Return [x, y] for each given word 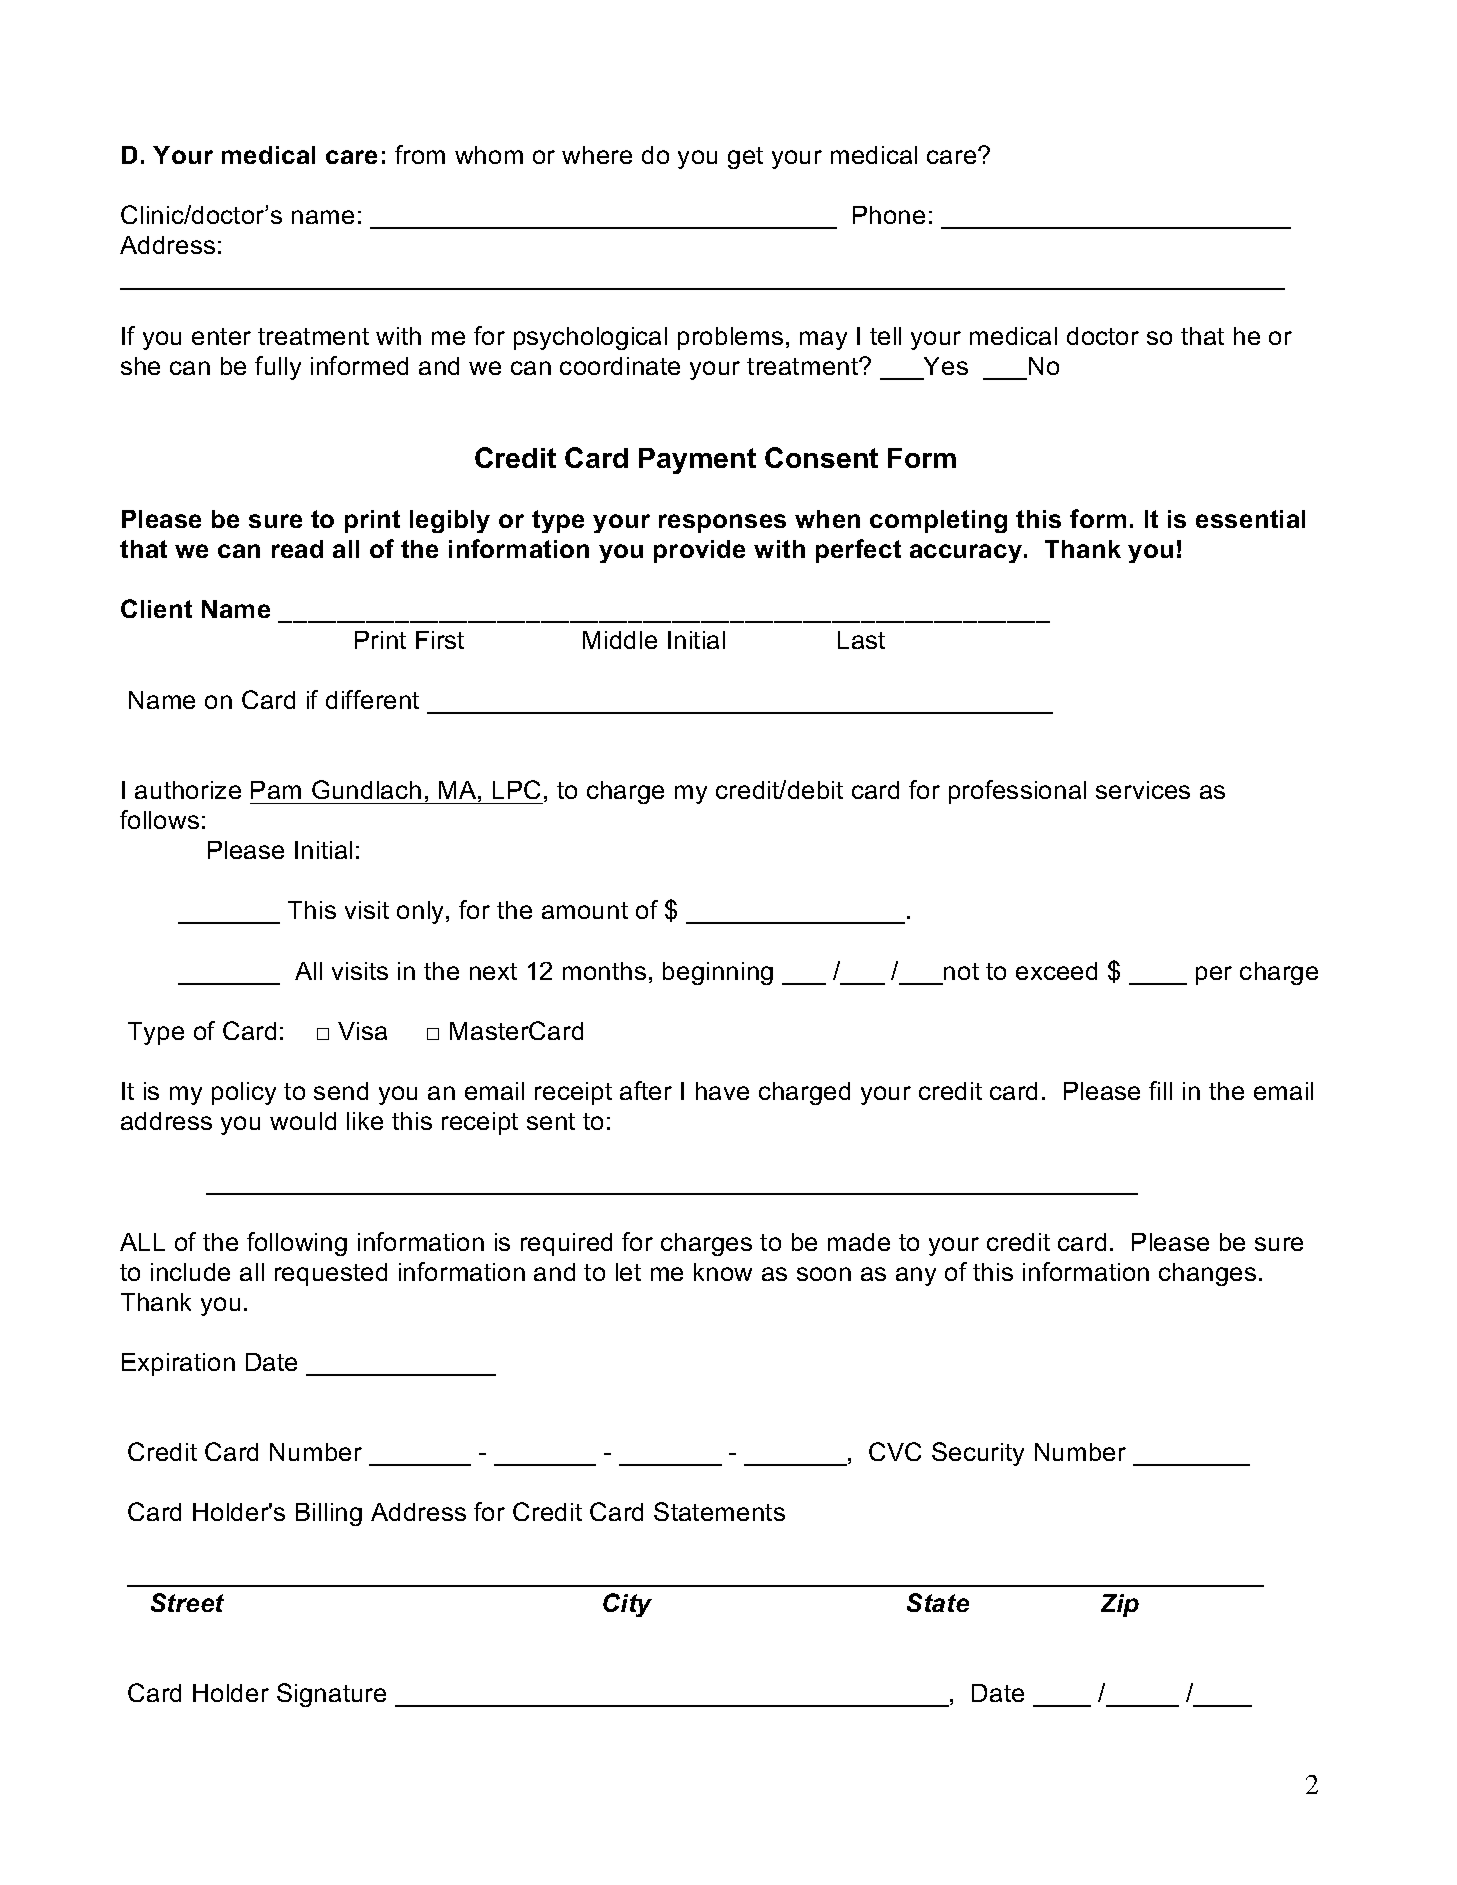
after [646, 1090]
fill [1160, 1090]
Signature [331, 1695]
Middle [620, 640]
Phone [889, 215]
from [420, 154]
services [1143, 790]
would [303, 1121]
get [745, 158]
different [372, 699]
